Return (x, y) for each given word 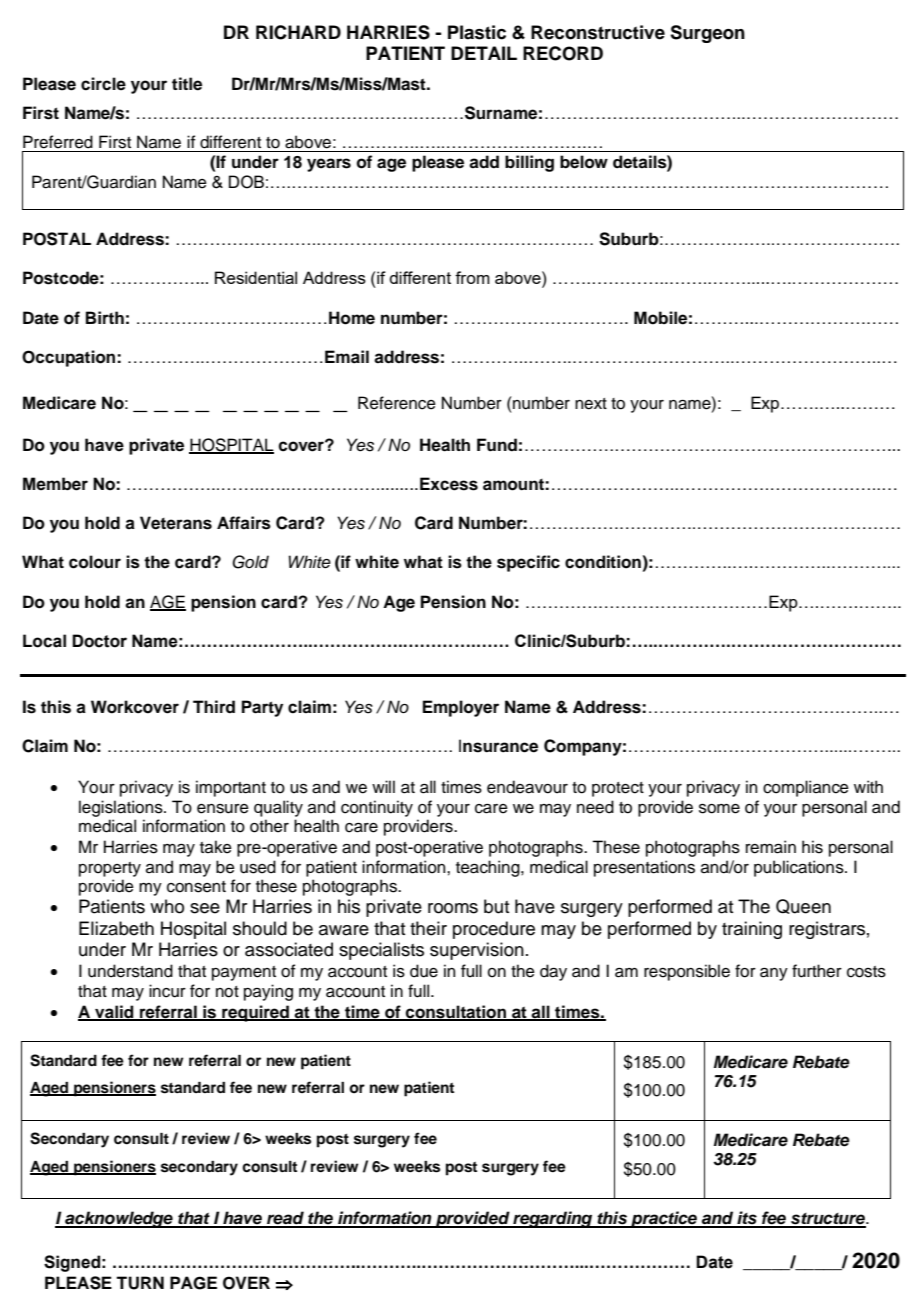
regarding (553, 1219)
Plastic (477, 32)
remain (771, 847)
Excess (449, 484)
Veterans (176, 523)
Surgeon (707, 34)
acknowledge (119, 1219)
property (110, 869)
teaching (489, 868)
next (591, 404)
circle (103, 84)
